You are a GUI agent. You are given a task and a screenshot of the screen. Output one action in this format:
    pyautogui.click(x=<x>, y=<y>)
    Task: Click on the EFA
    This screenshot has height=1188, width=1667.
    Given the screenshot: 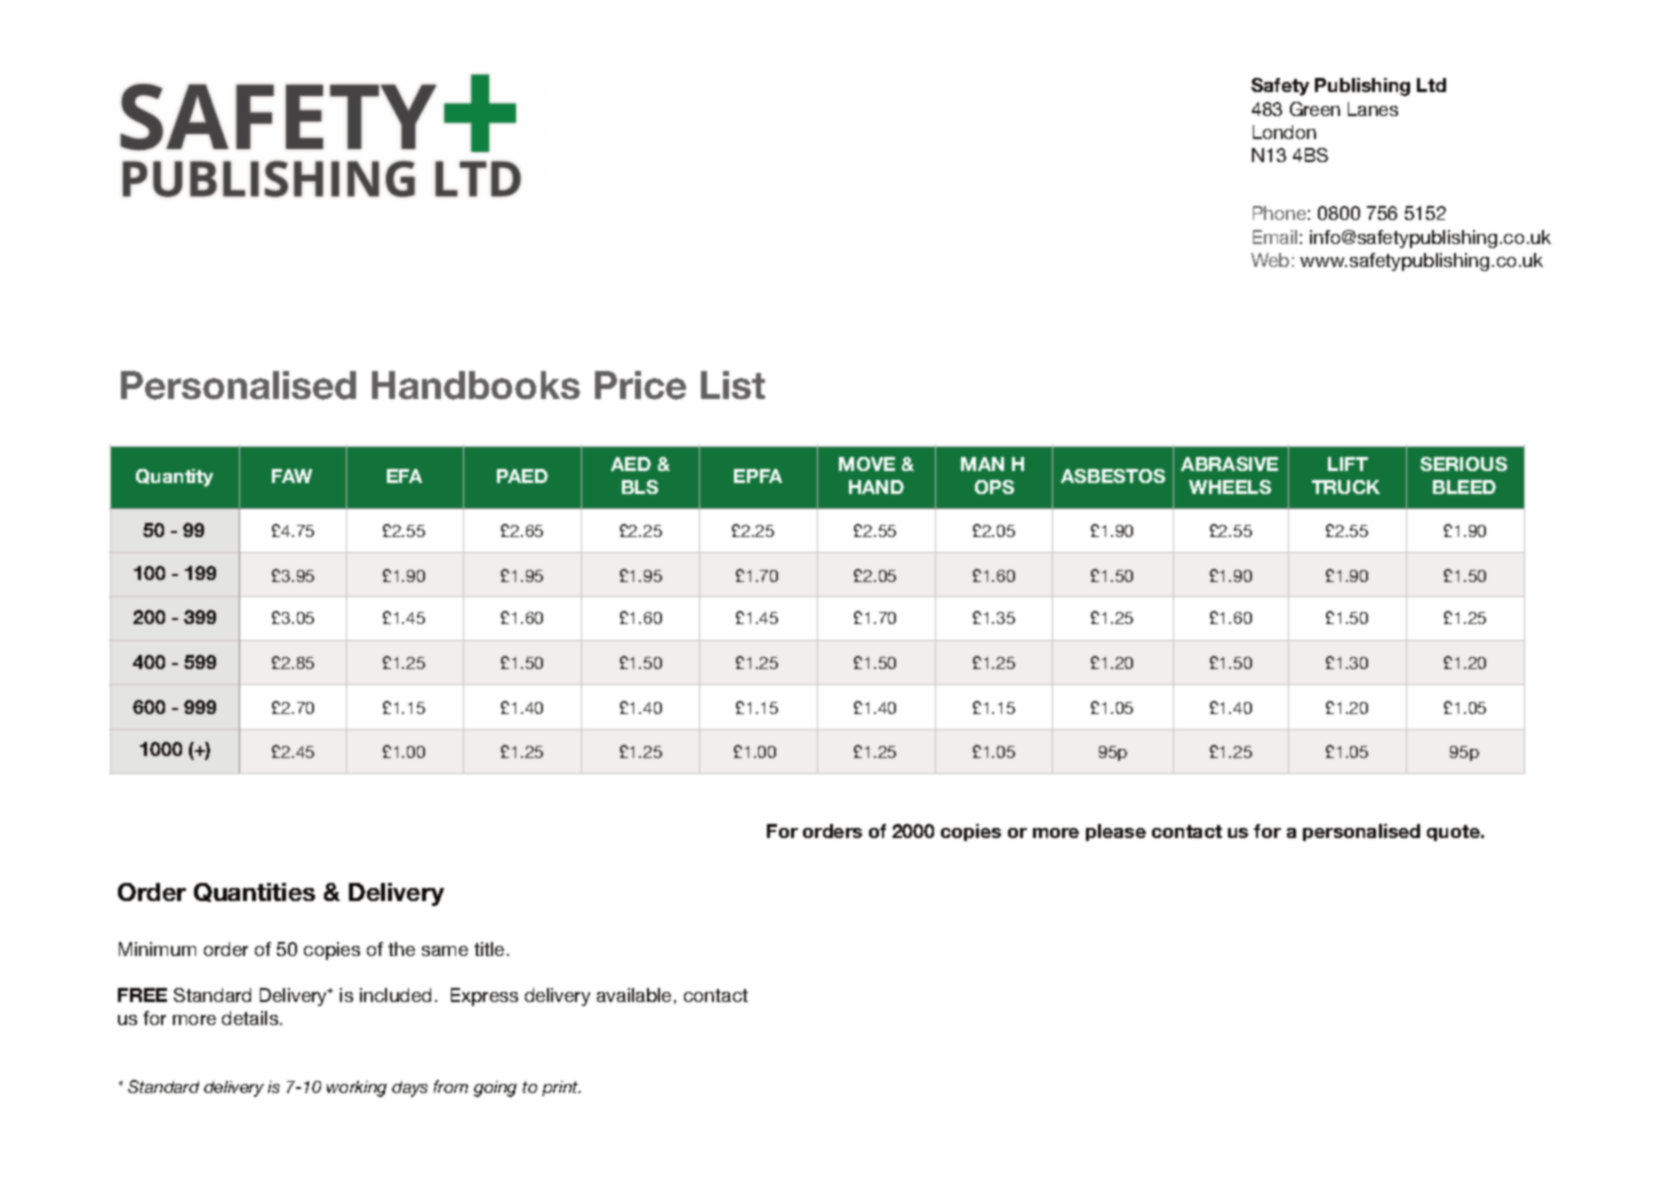 What is the action you would take?
    pyautogui.click(x=404, y=476)
